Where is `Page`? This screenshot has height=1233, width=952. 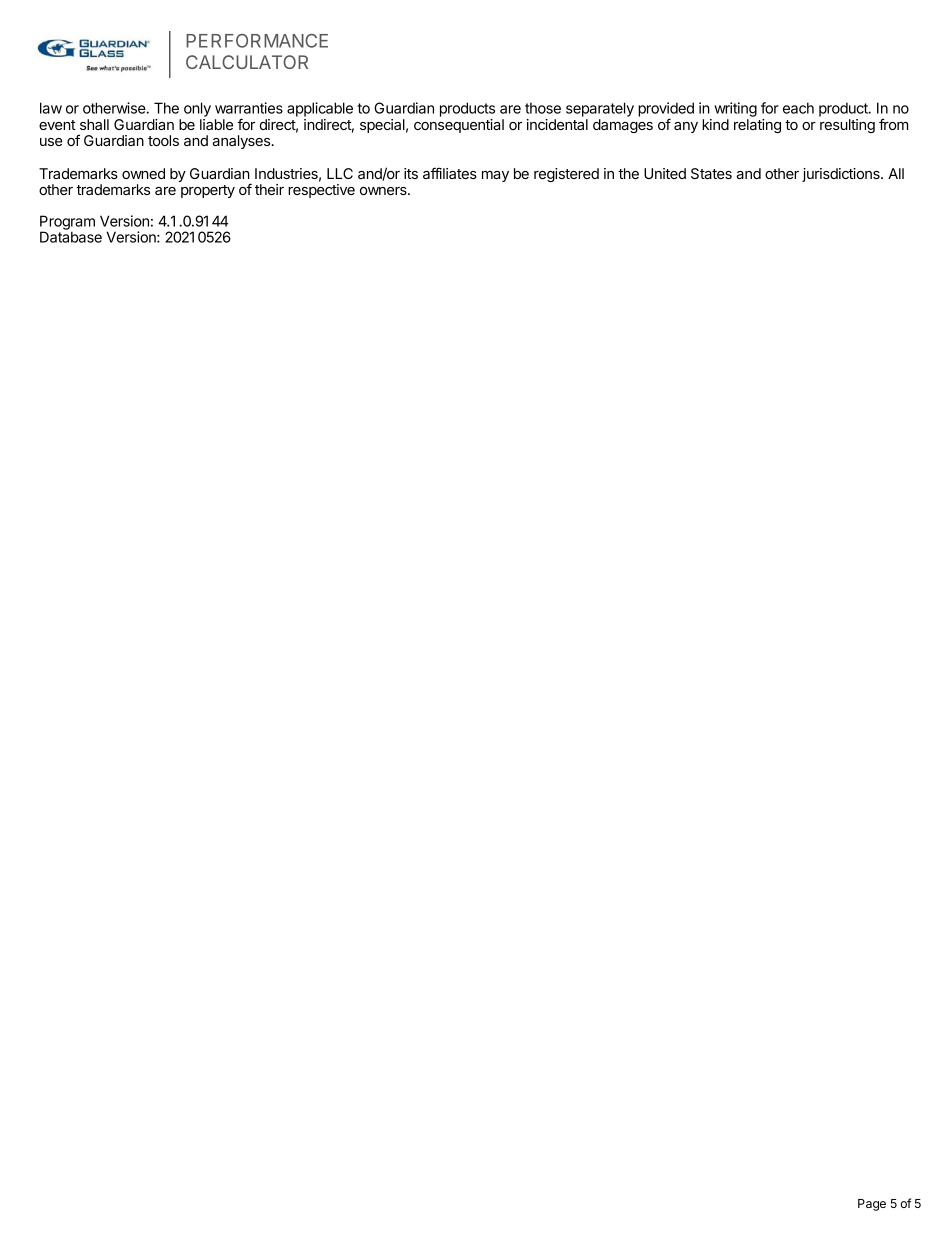
Page is located at coordinates (872, 1205).
